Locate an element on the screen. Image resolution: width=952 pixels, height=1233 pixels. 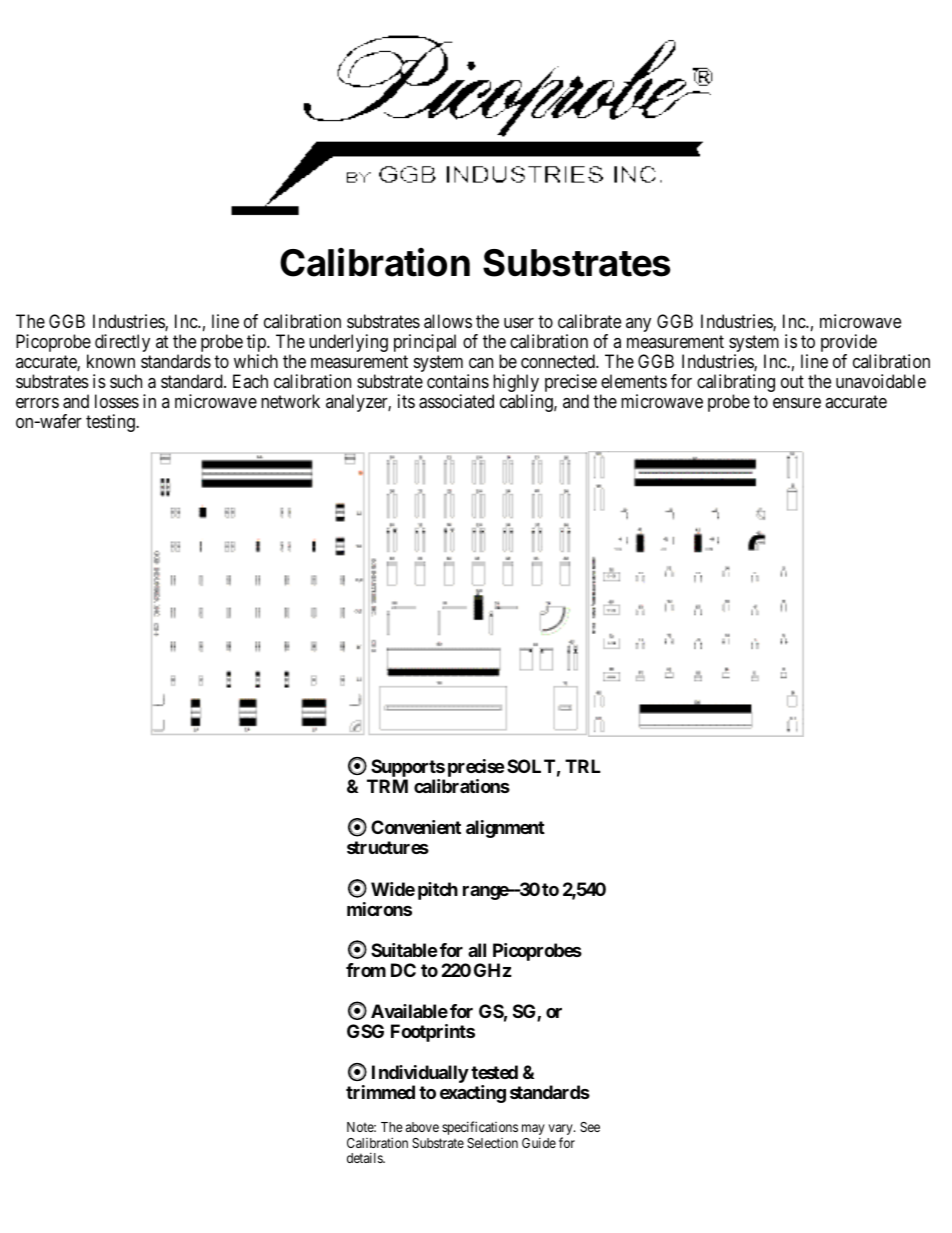
TRM is located at coordinates (387, 786).
